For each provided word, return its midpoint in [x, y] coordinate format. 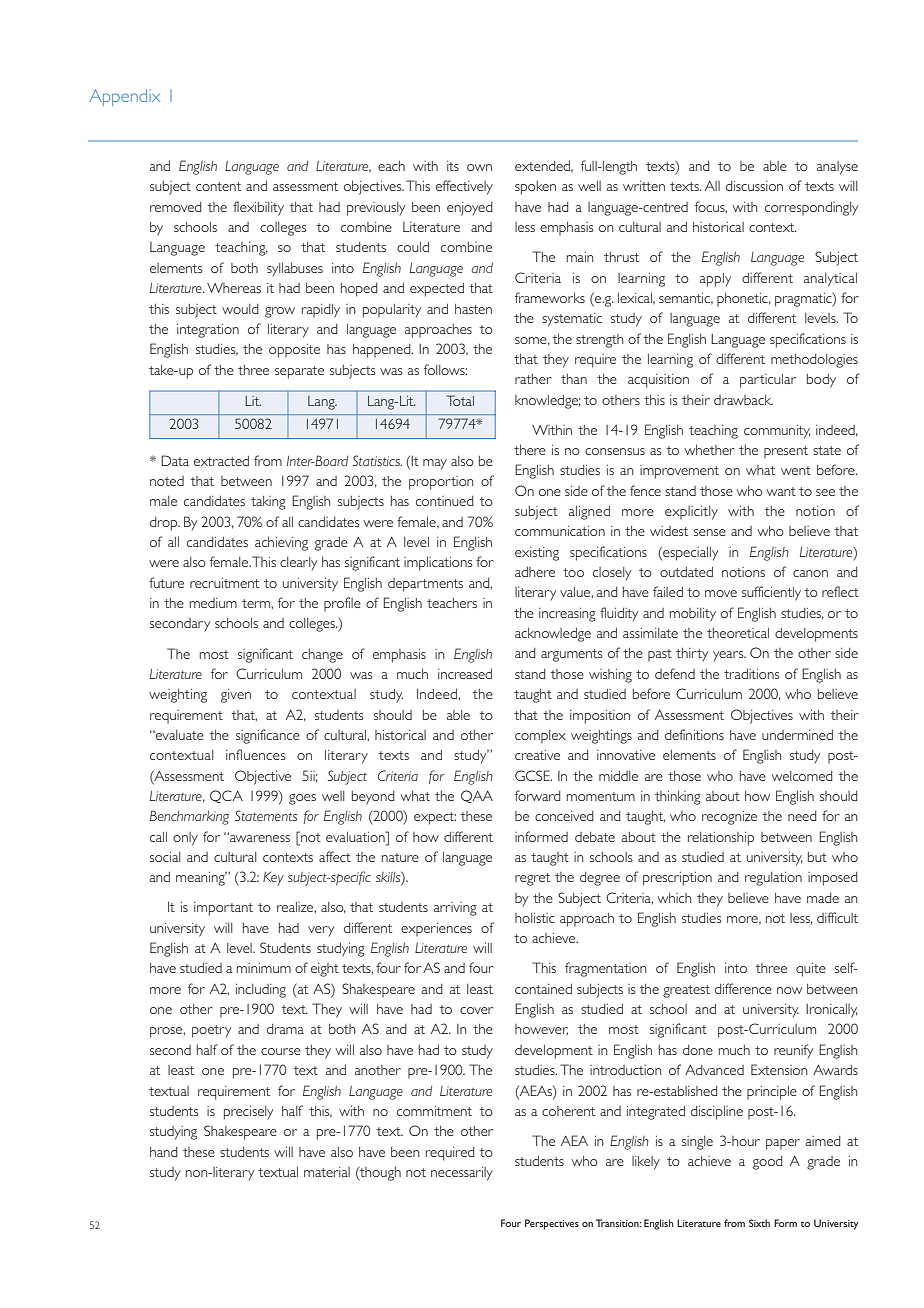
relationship [721, 839]
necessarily [462, 1174]
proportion [441, 483]
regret [532, 879]
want [781, 491]
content [218, 186]
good [768, 1163]
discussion [754, 186]
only [185, 839]
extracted [221, 461]
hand [164, 1152]
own [479, 167]
